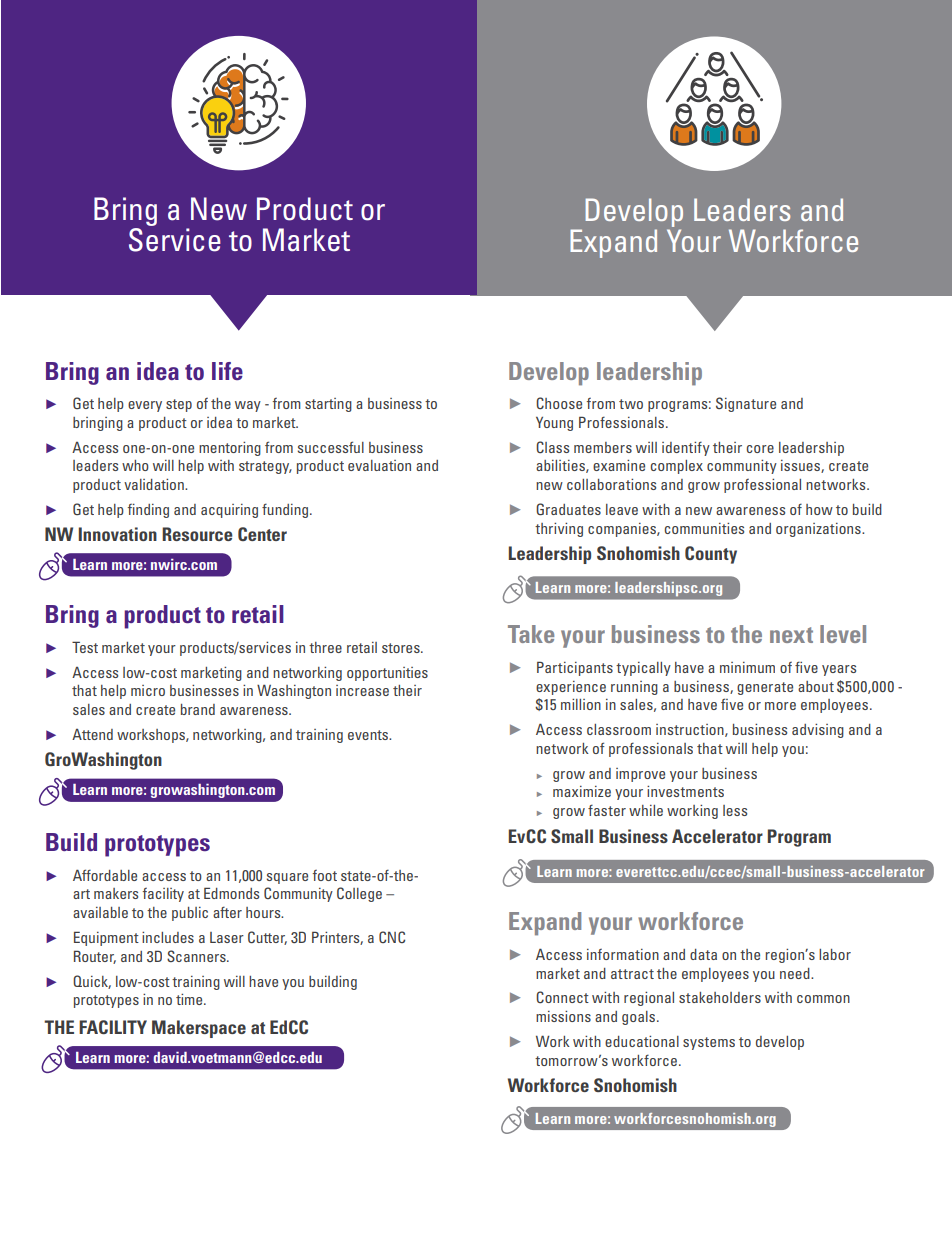 This screenshot has height=1233, width=952. Describe the element at coordinates (105, 875) in the screenshot. I see `Affordable` at that location.
